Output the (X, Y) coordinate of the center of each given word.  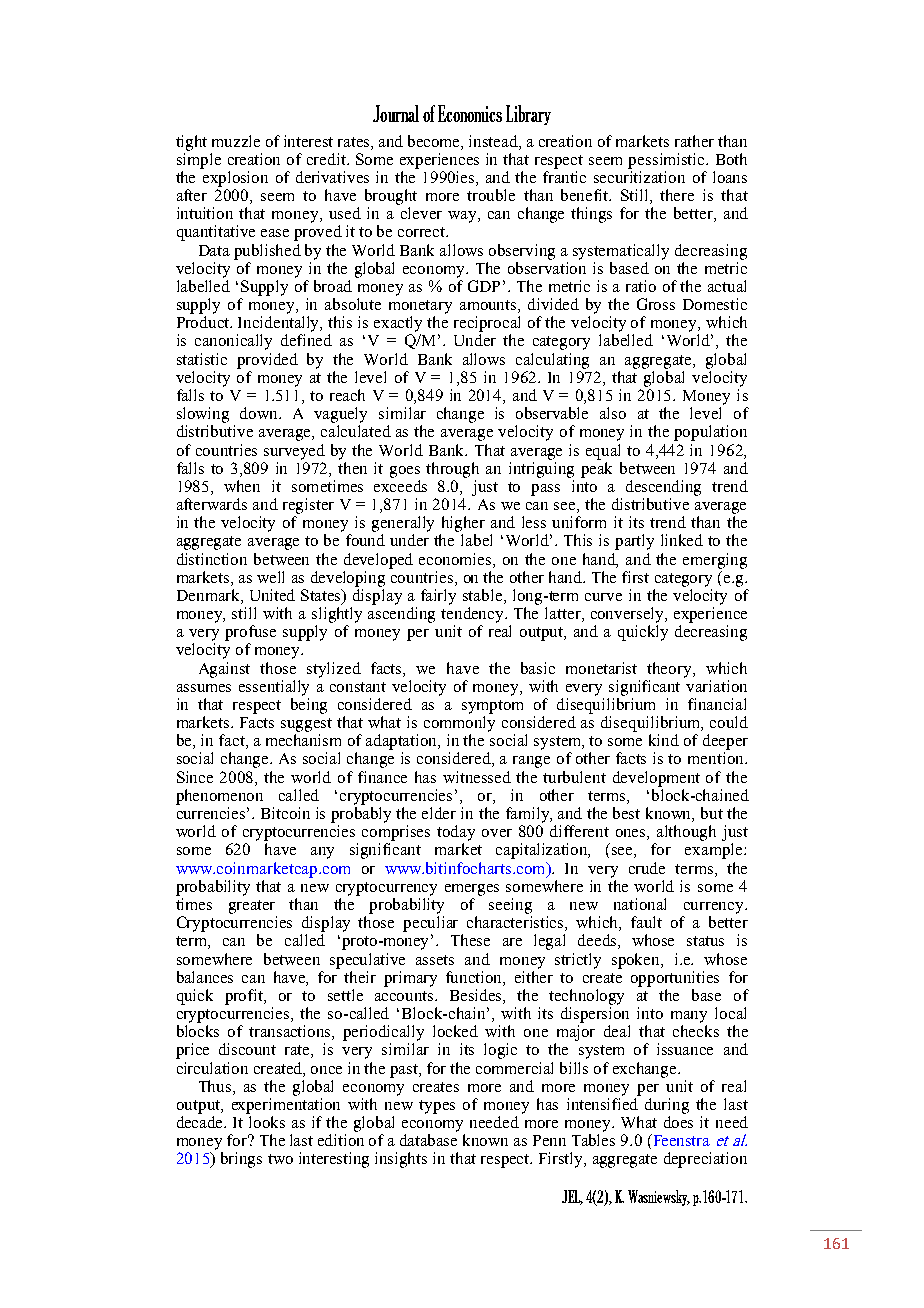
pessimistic (667, 161)
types (437, 1107)
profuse (250, 633)
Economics (470, 113)
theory (670, 670)
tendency (473, 615)
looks (267, 1122)
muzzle (236, 141)
